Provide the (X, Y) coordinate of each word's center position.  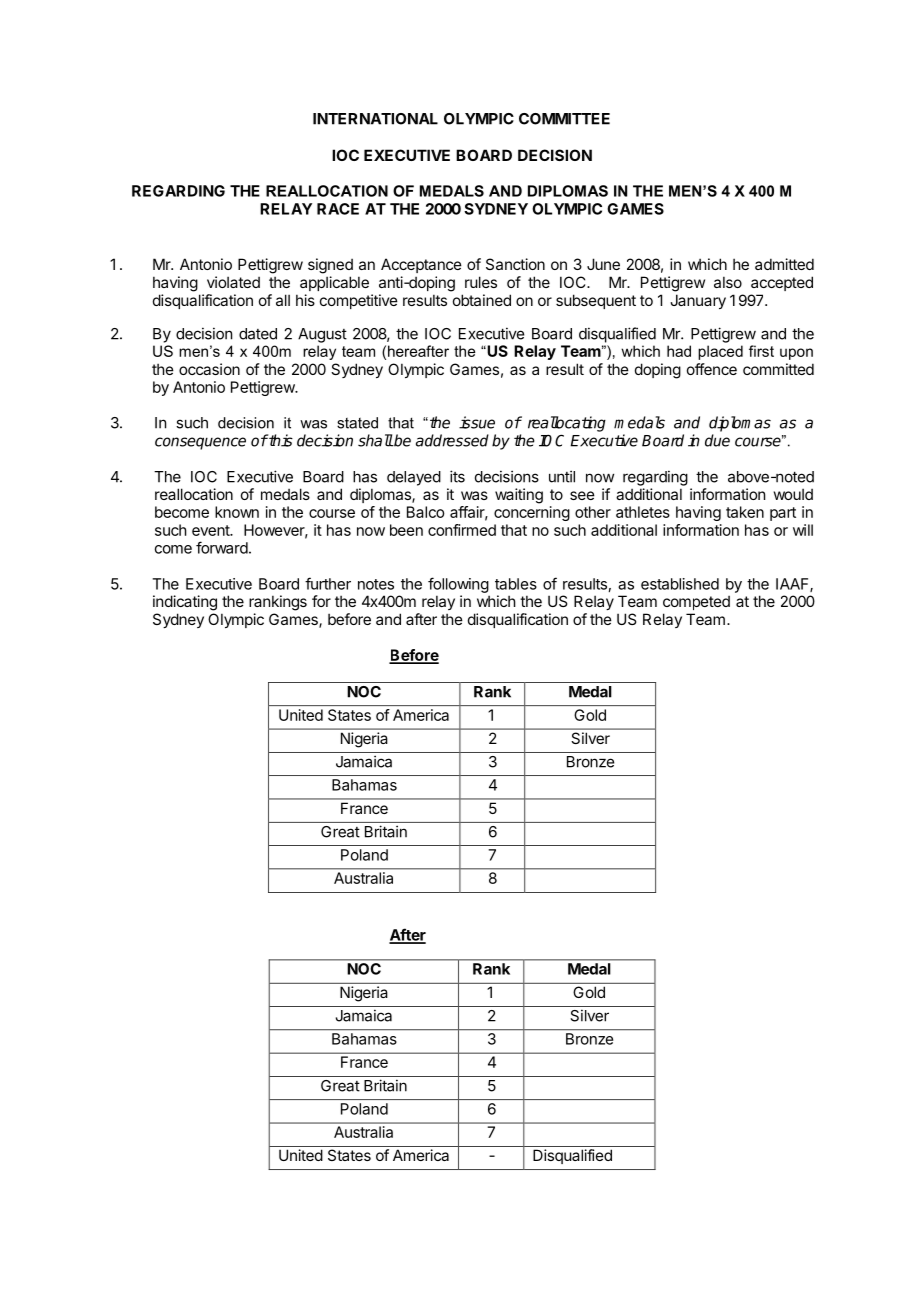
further (328, 583)
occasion (209, 369)
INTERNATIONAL (375, 119)
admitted (784, 264)
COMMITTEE (564, 119)
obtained (482, 300)
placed (720, 352)
